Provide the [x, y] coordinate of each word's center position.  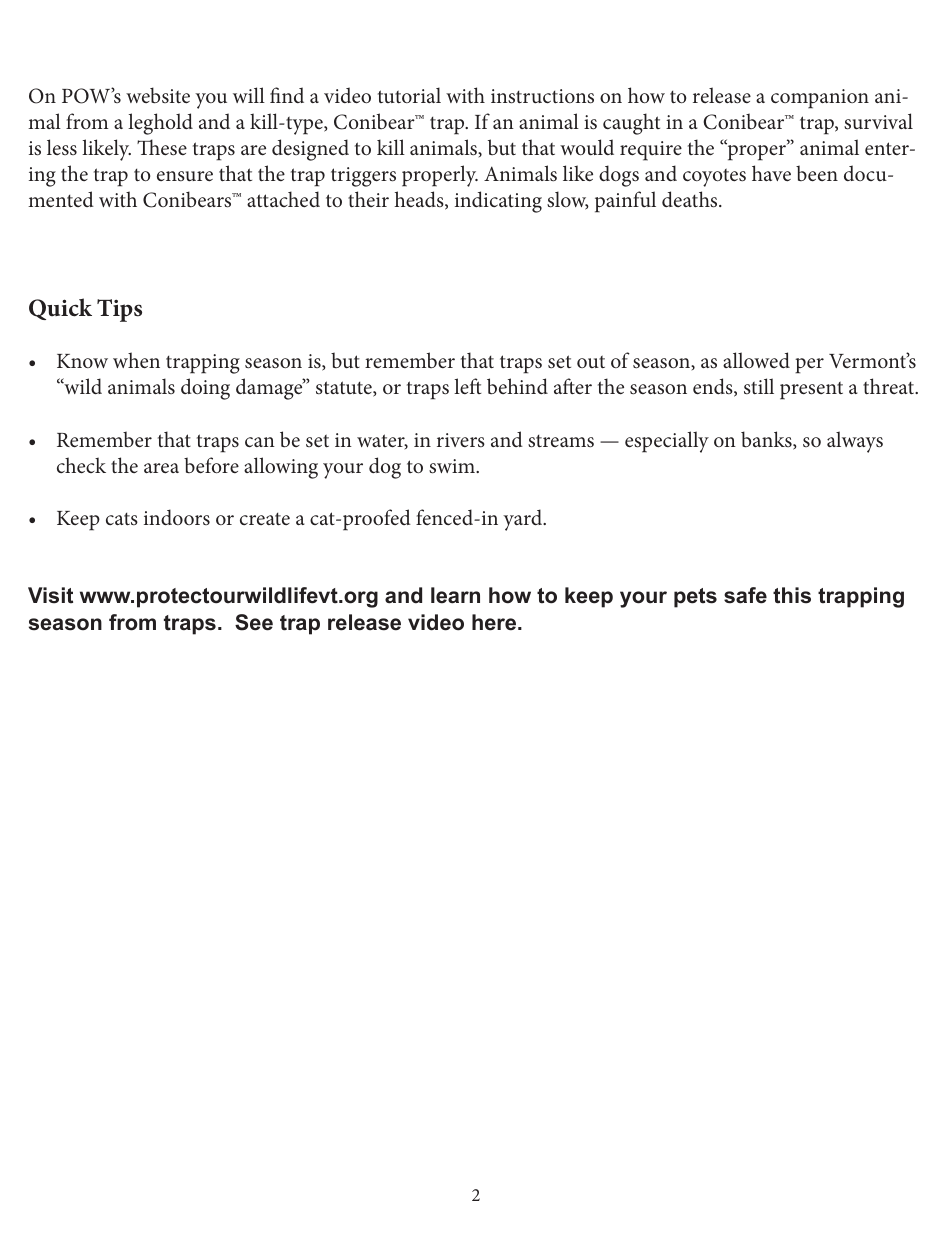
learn [455, 595]
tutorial [409, 95]
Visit [50, 595]
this [792, 595]
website [158, 95]
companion [820, 99]
